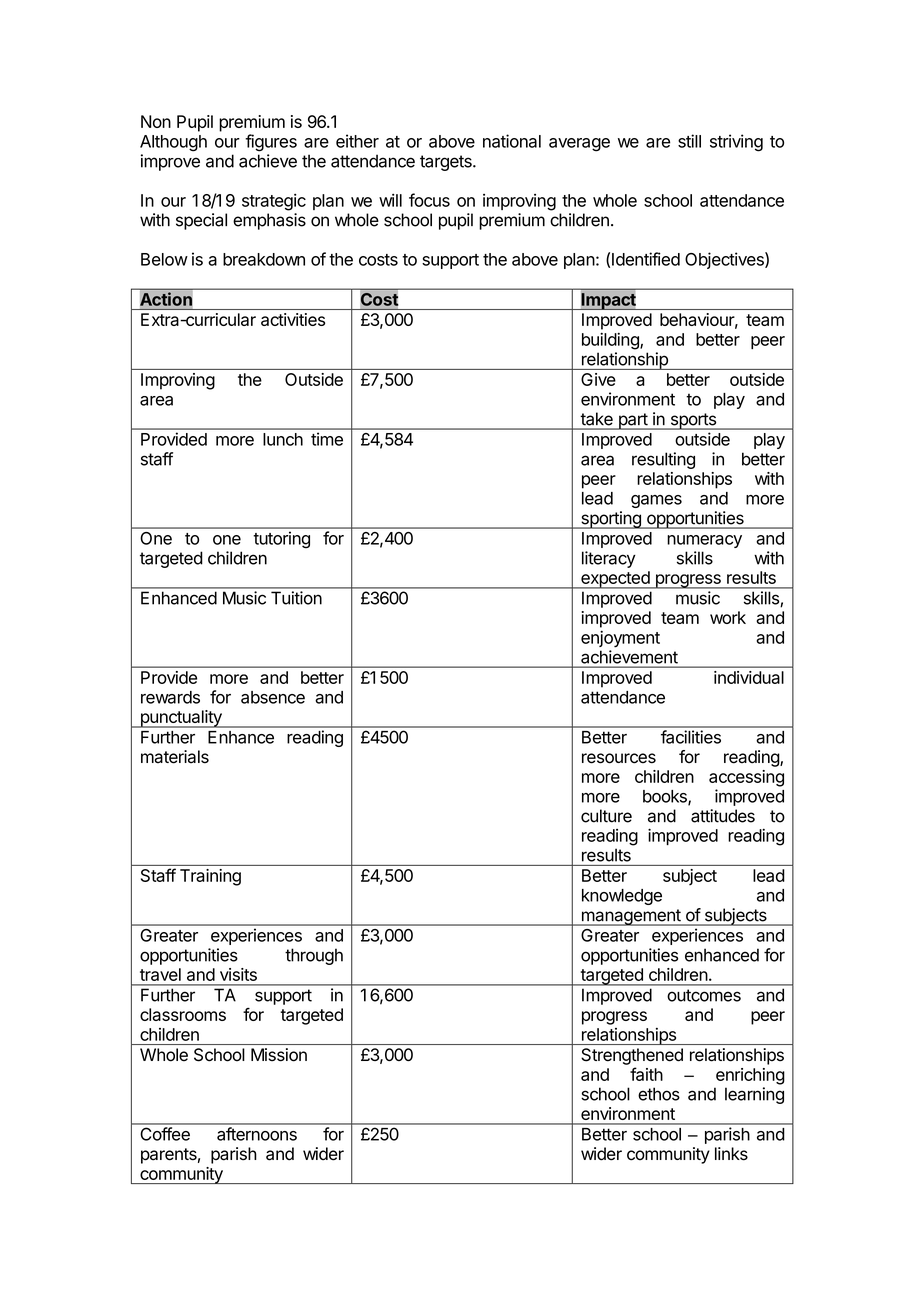 This screenshot has width=924, height=1308. I want to click on targets, so click(447, 163).
